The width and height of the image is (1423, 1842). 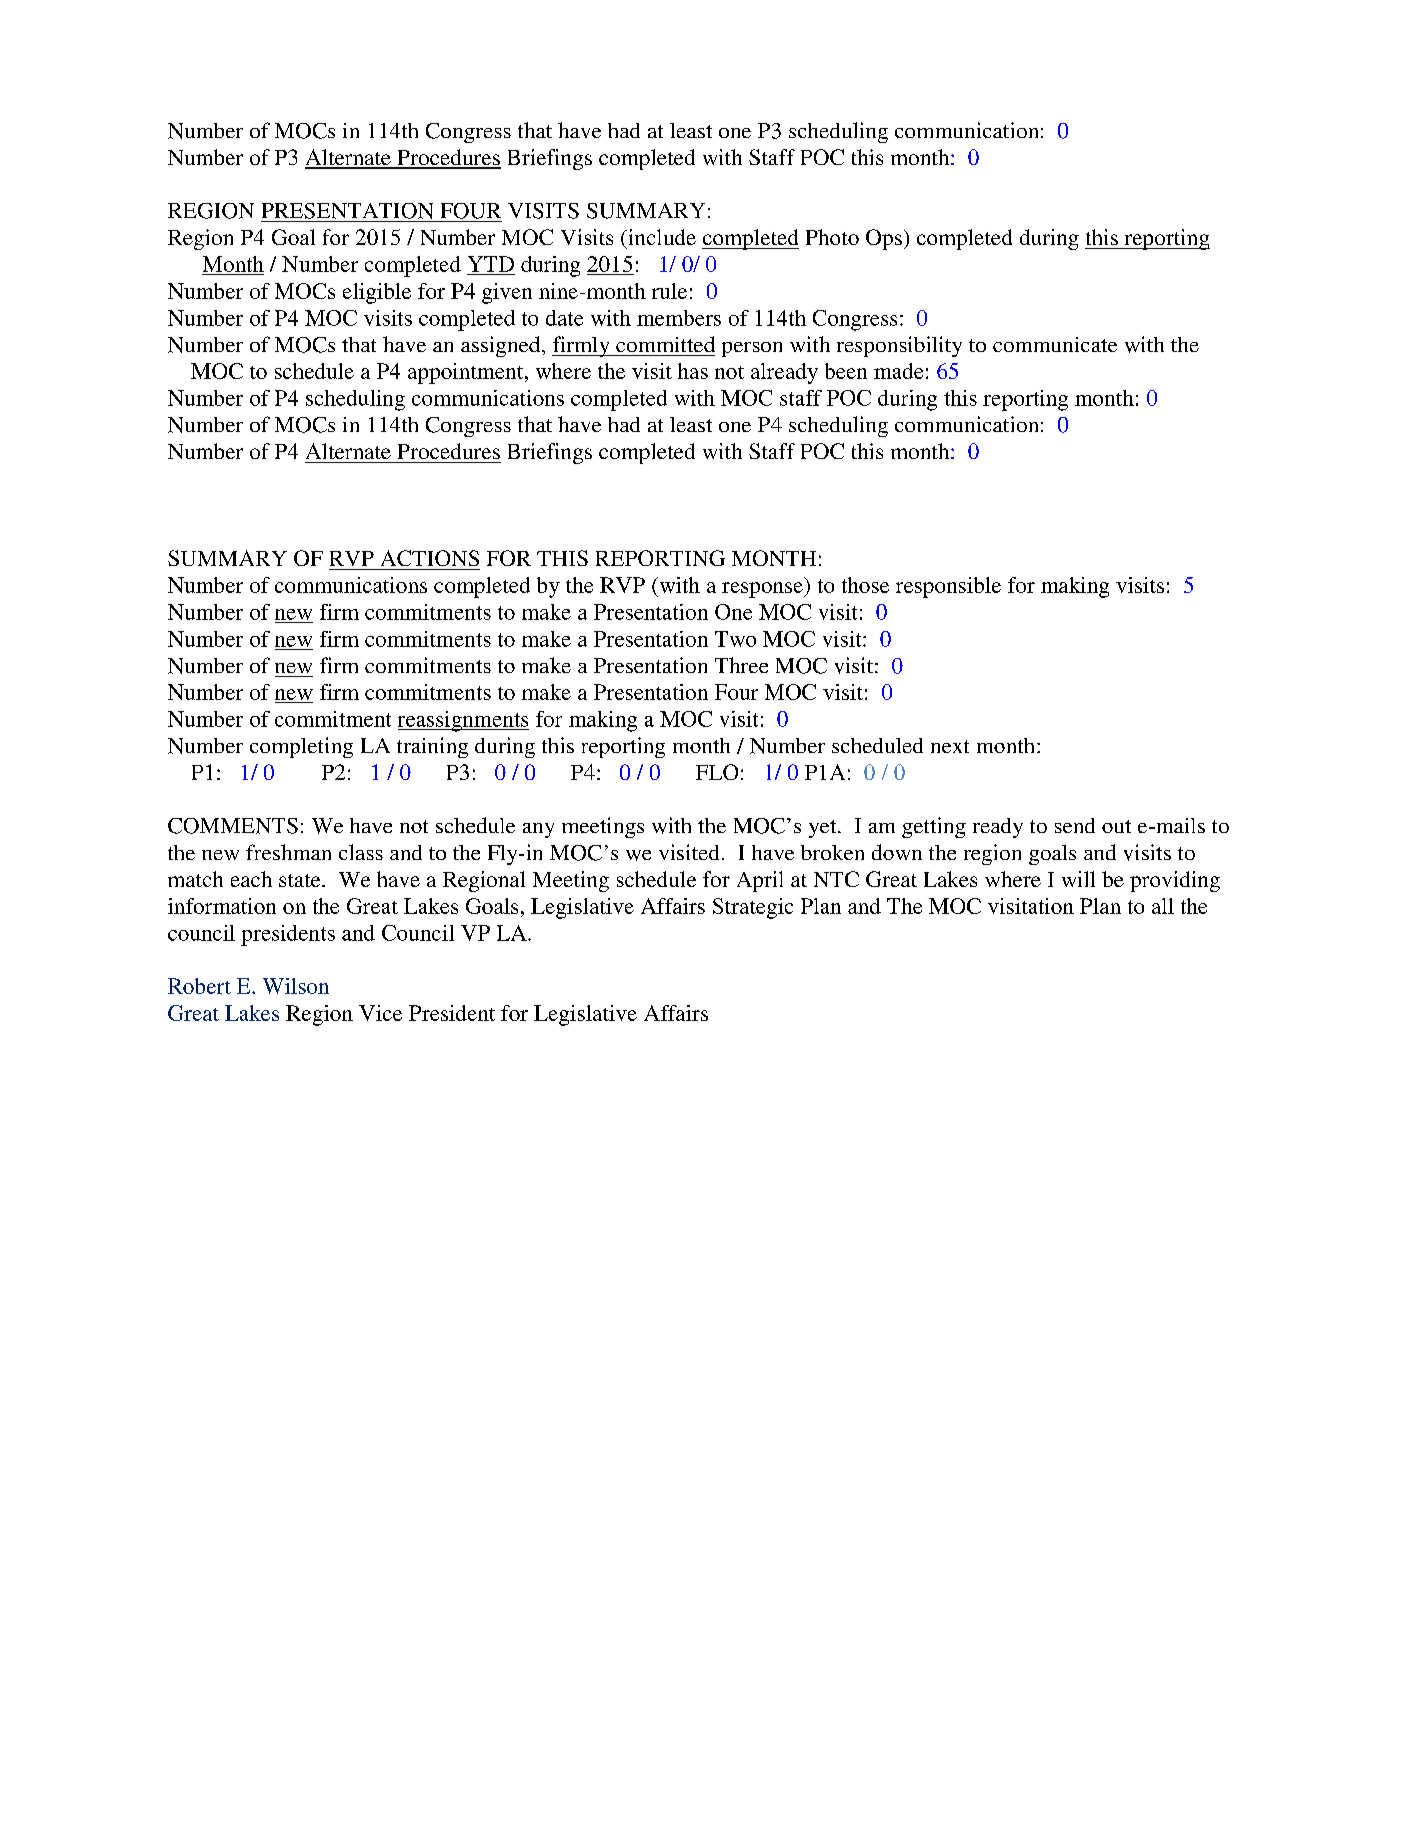 What do you see at coordinates (948, 587) in the image?
I see `responsible` at bounding box center [948, 587].
